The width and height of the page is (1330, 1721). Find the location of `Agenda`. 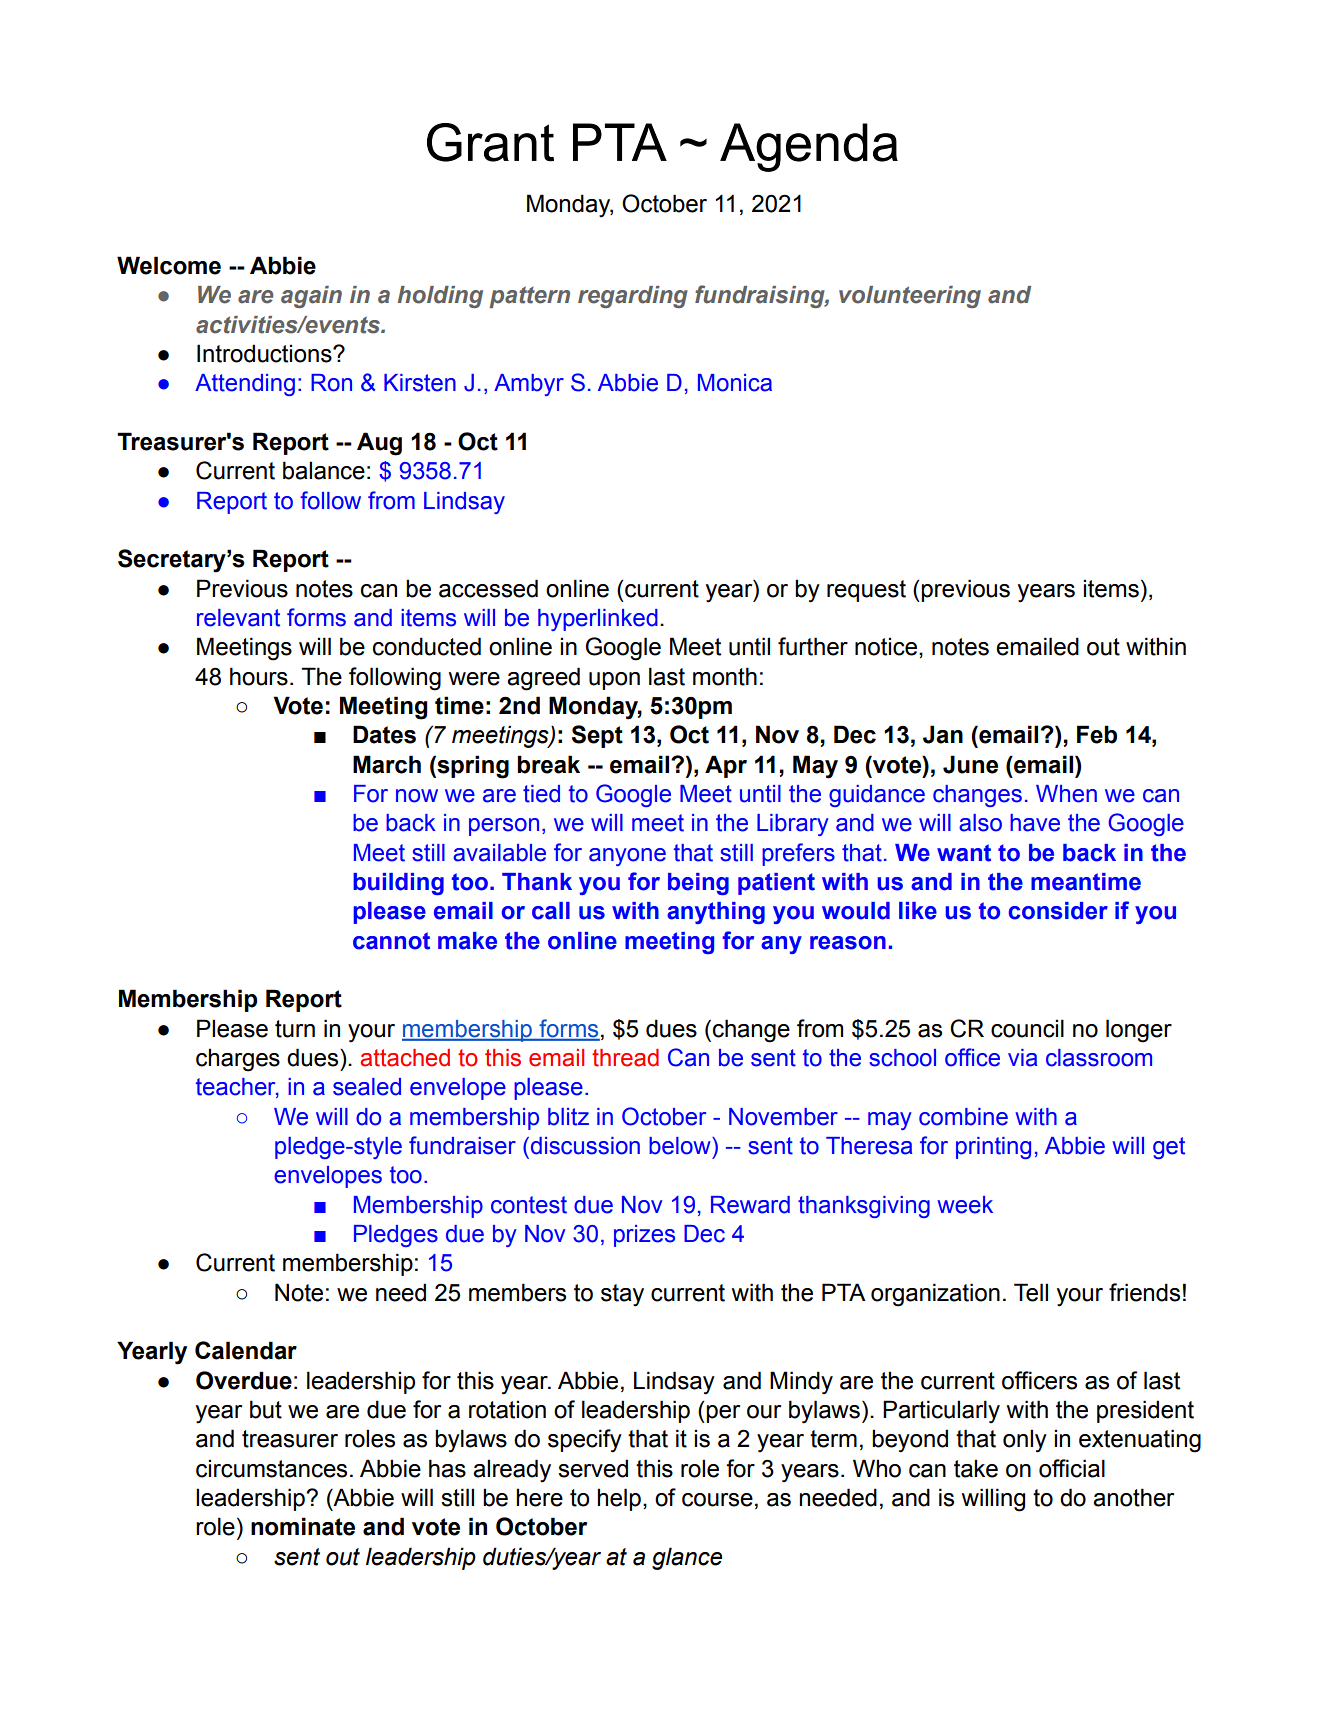

Agenda is located at coordinates (809, 147).
